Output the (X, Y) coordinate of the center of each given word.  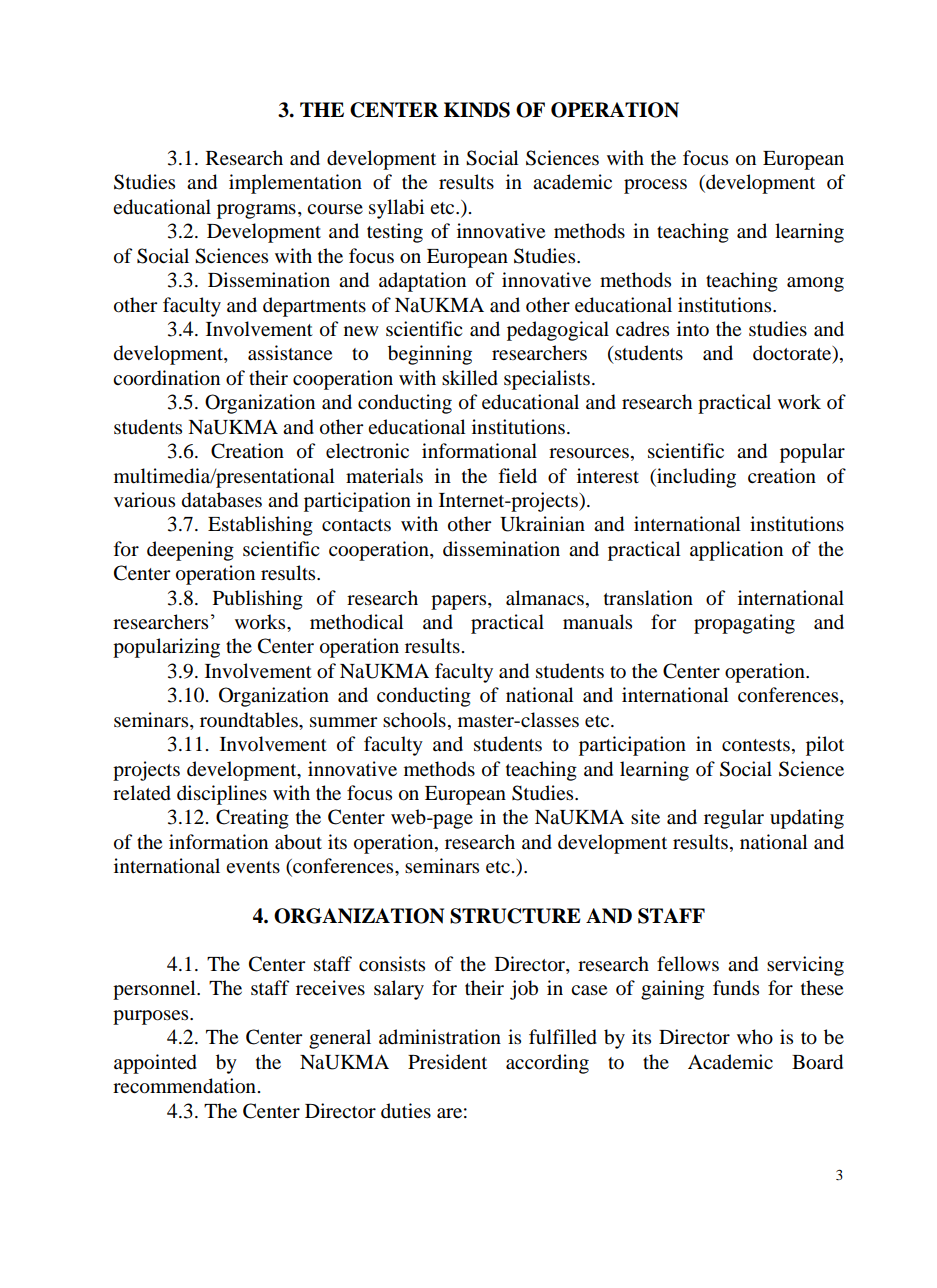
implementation (295, 184)
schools (414, 720)
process (655, 186)
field (518, 475)
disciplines (222, 795)
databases (222, 500)
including (695, 478)
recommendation (184, 1086)
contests (756, 745)
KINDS (477, 110)
